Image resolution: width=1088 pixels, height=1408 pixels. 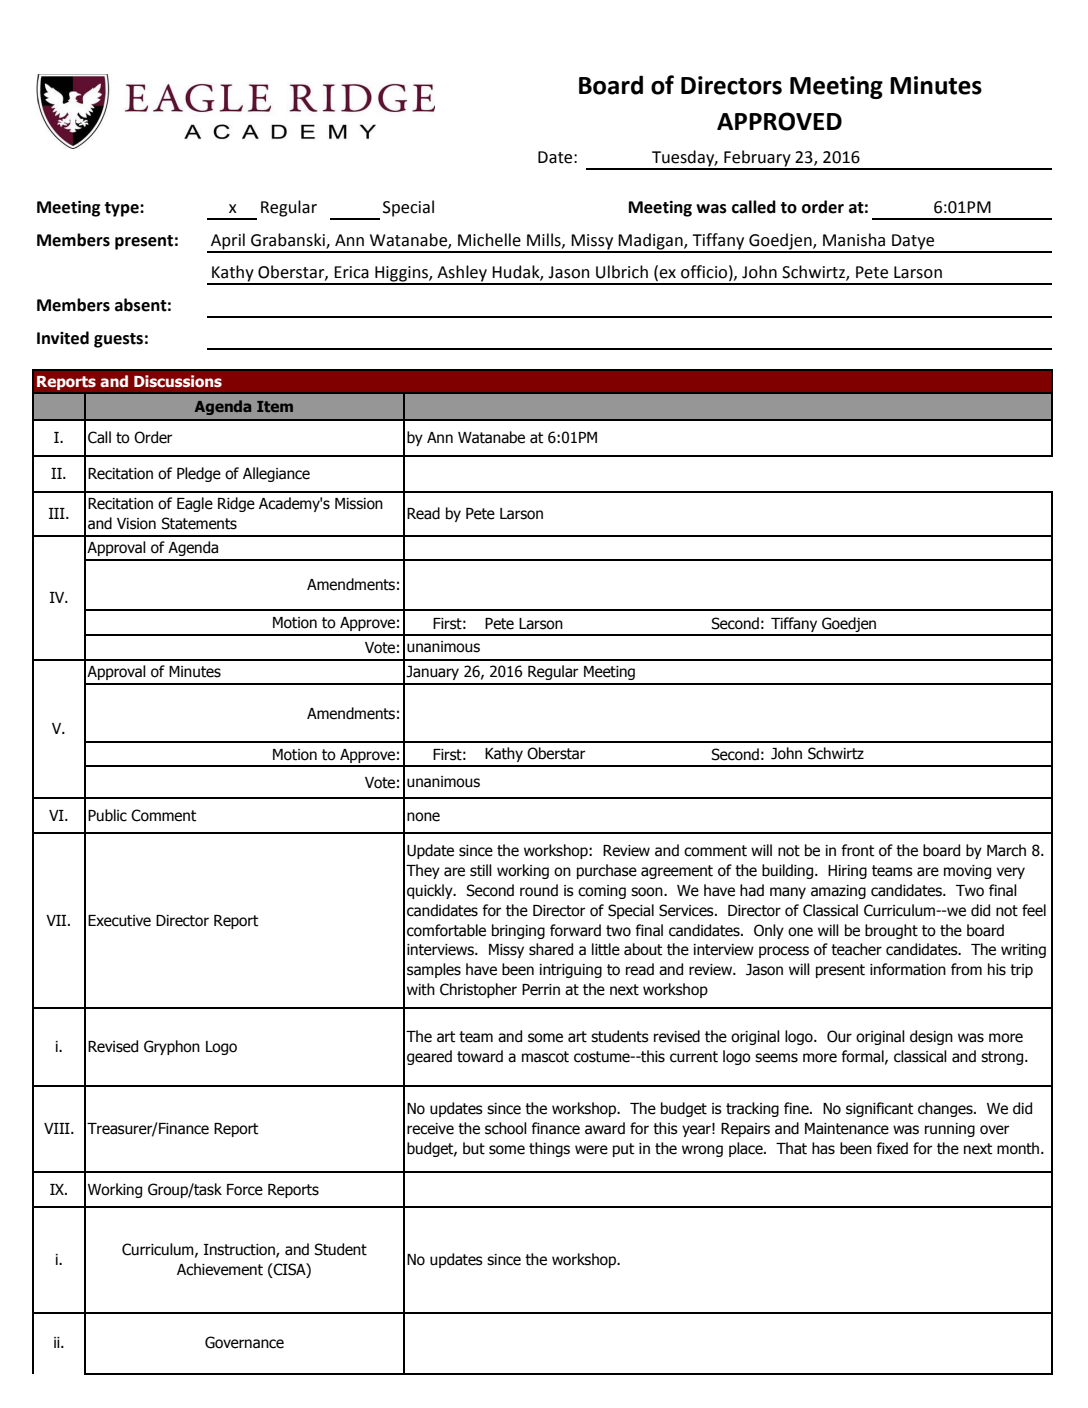 I want to click on Mission, so click(x=359, y=504).
